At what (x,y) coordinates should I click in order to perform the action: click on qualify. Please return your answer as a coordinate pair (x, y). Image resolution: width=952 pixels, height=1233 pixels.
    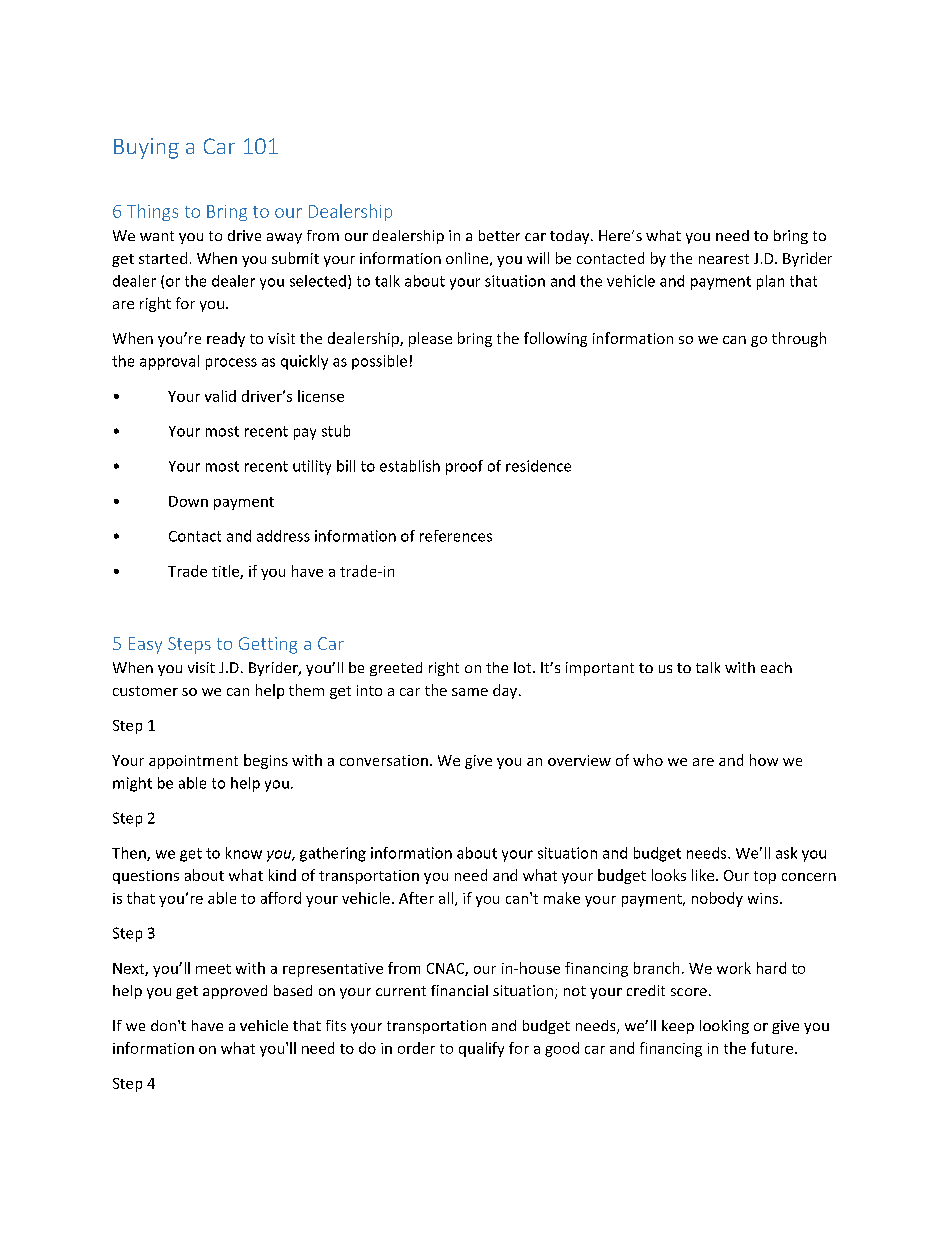
    Looking at the image, I should click on (481, 1049).
